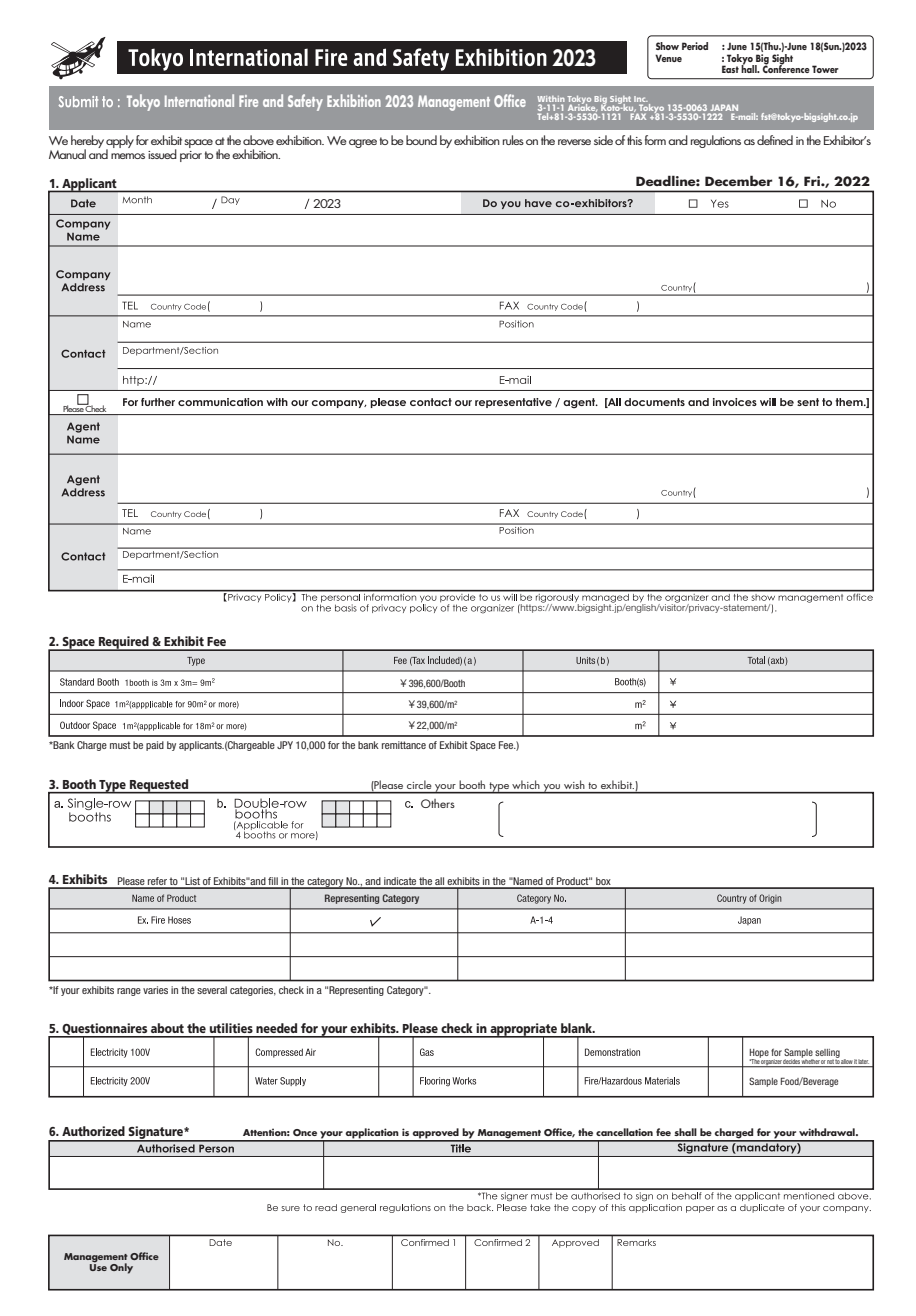  I want to click on remittance, so click(404, 745).
